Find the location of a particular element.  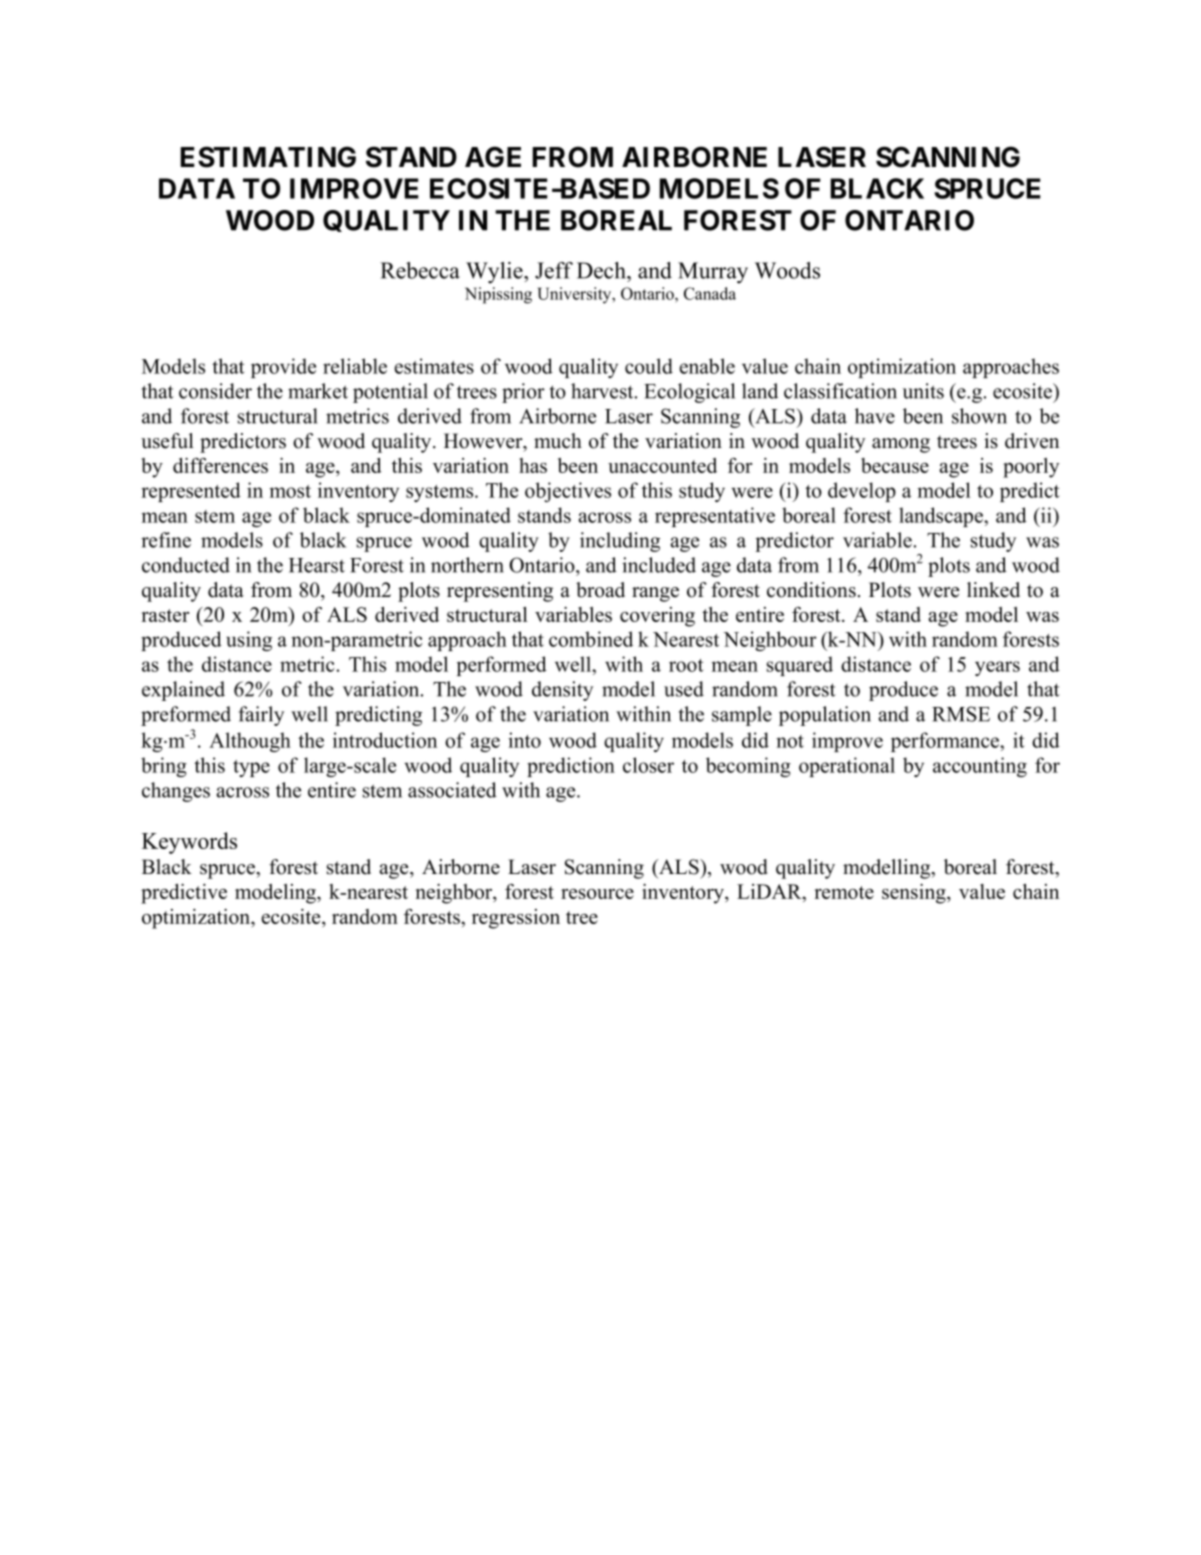

much is located at coordinates (558, 441).
